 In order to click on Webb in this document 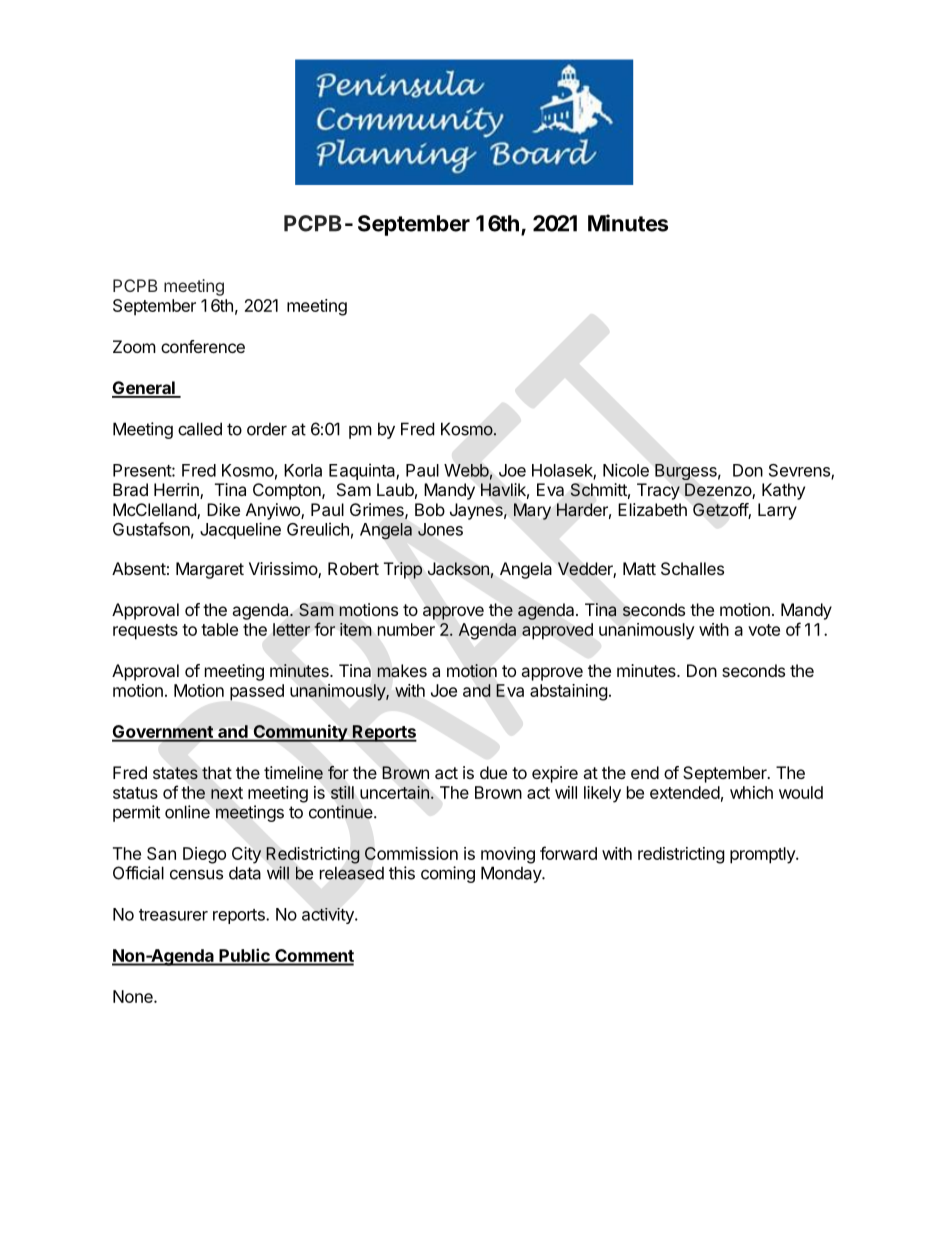, I will do `click(466, 470)`.
